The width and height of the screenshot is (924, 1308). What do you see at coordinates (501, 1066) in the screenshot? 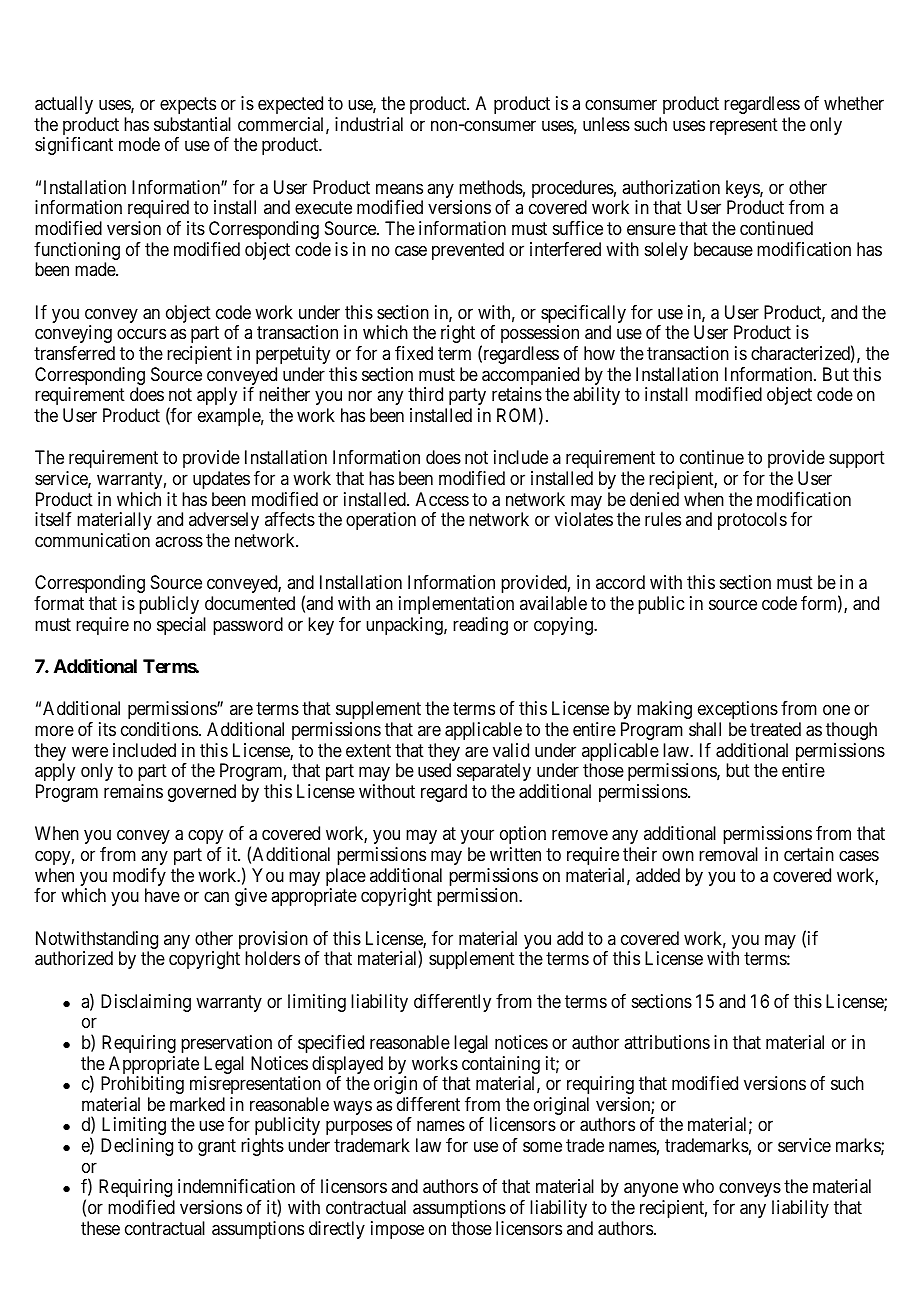
I see `containing` at bounding box center [501, 1066].
